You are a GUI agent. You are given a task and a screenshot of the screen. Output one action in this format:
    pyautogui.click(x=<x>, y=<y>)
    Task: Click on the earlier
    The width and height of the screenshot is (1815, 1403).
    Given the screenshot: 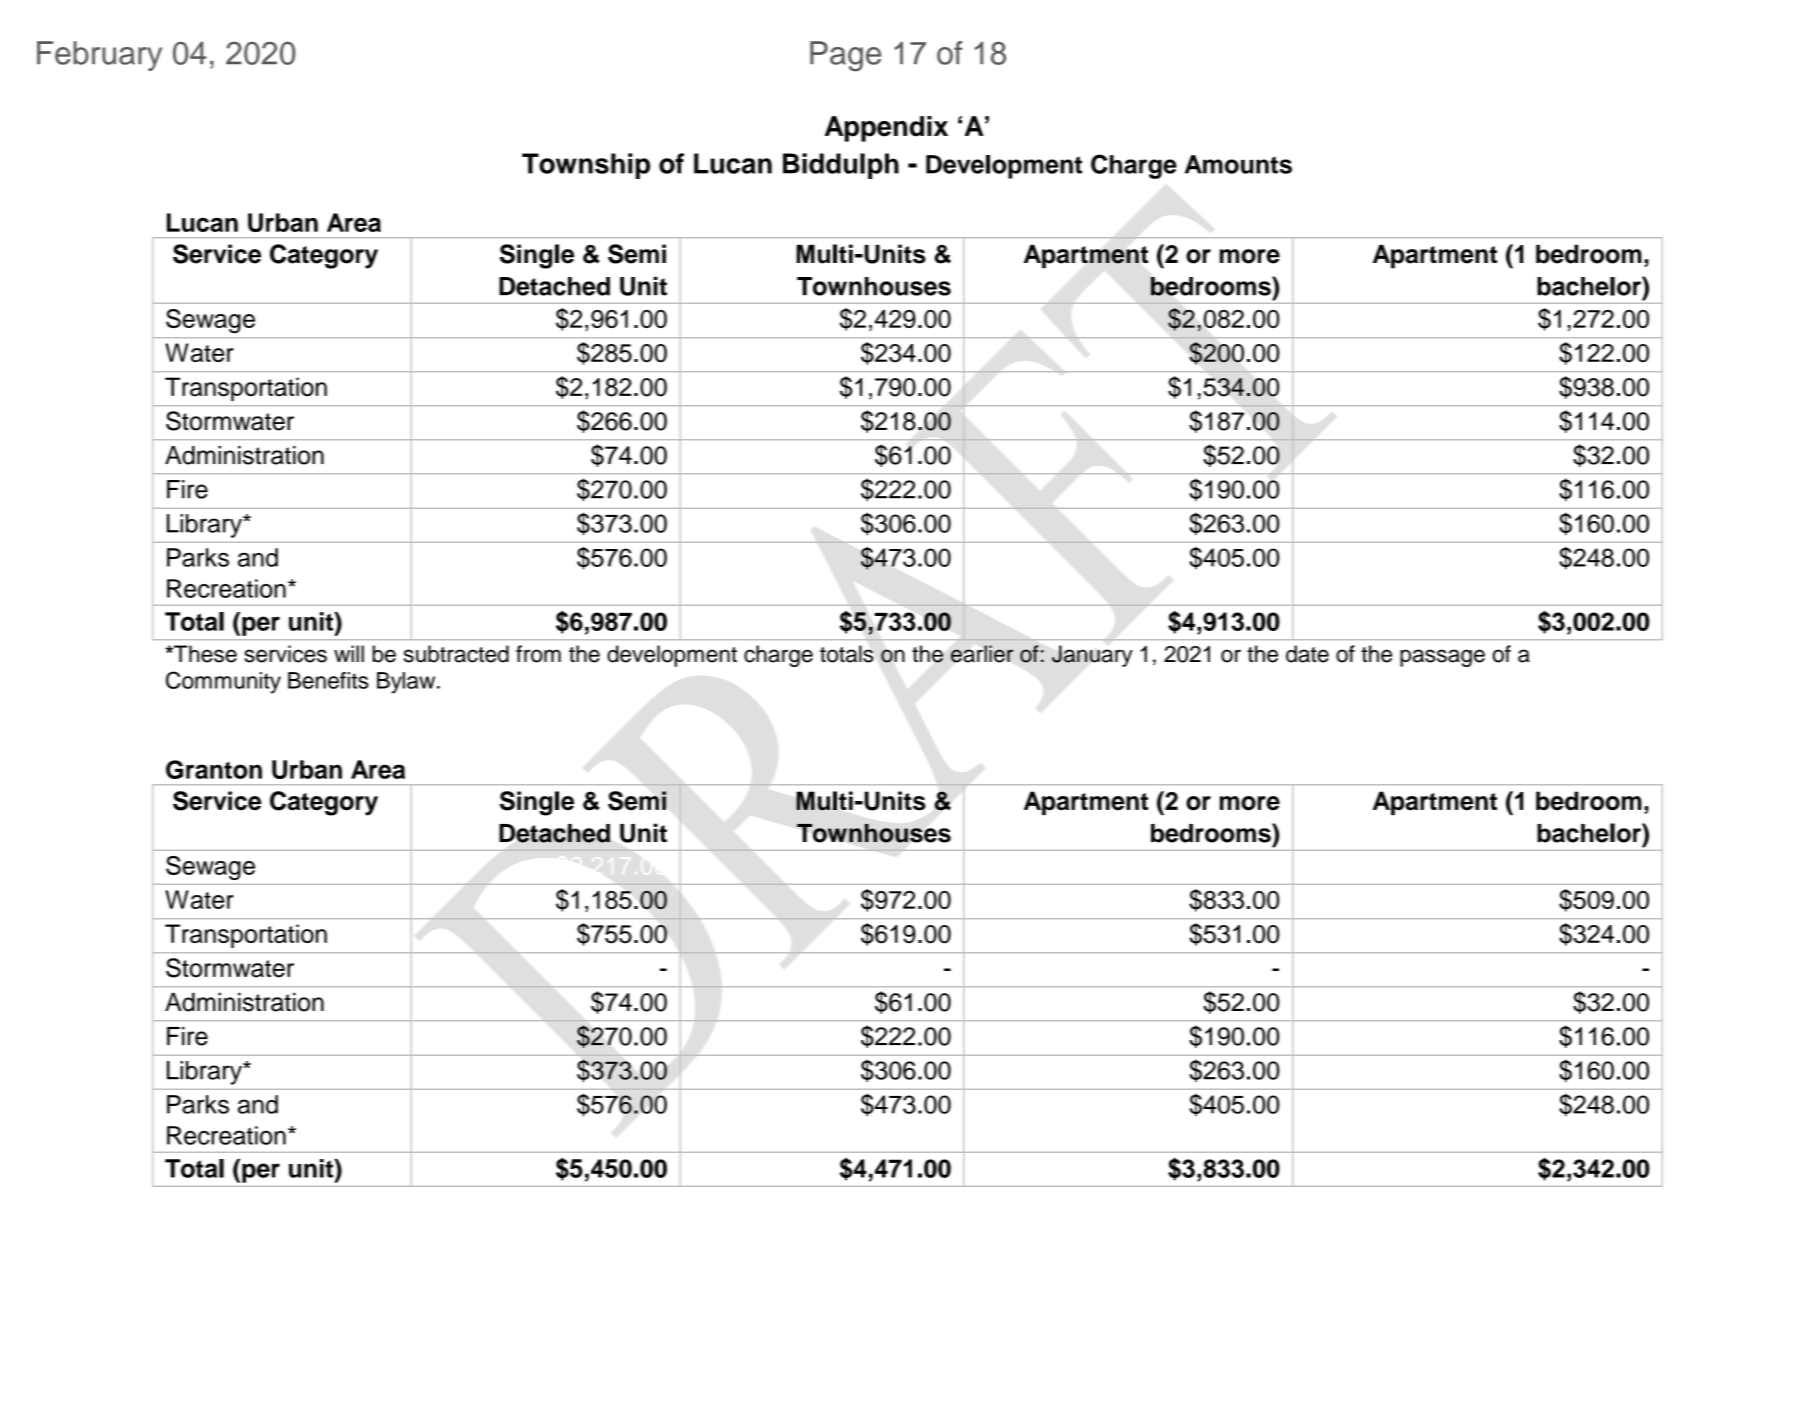 What is the action you would take?
    pyautogui.click(x=982, y=654)
